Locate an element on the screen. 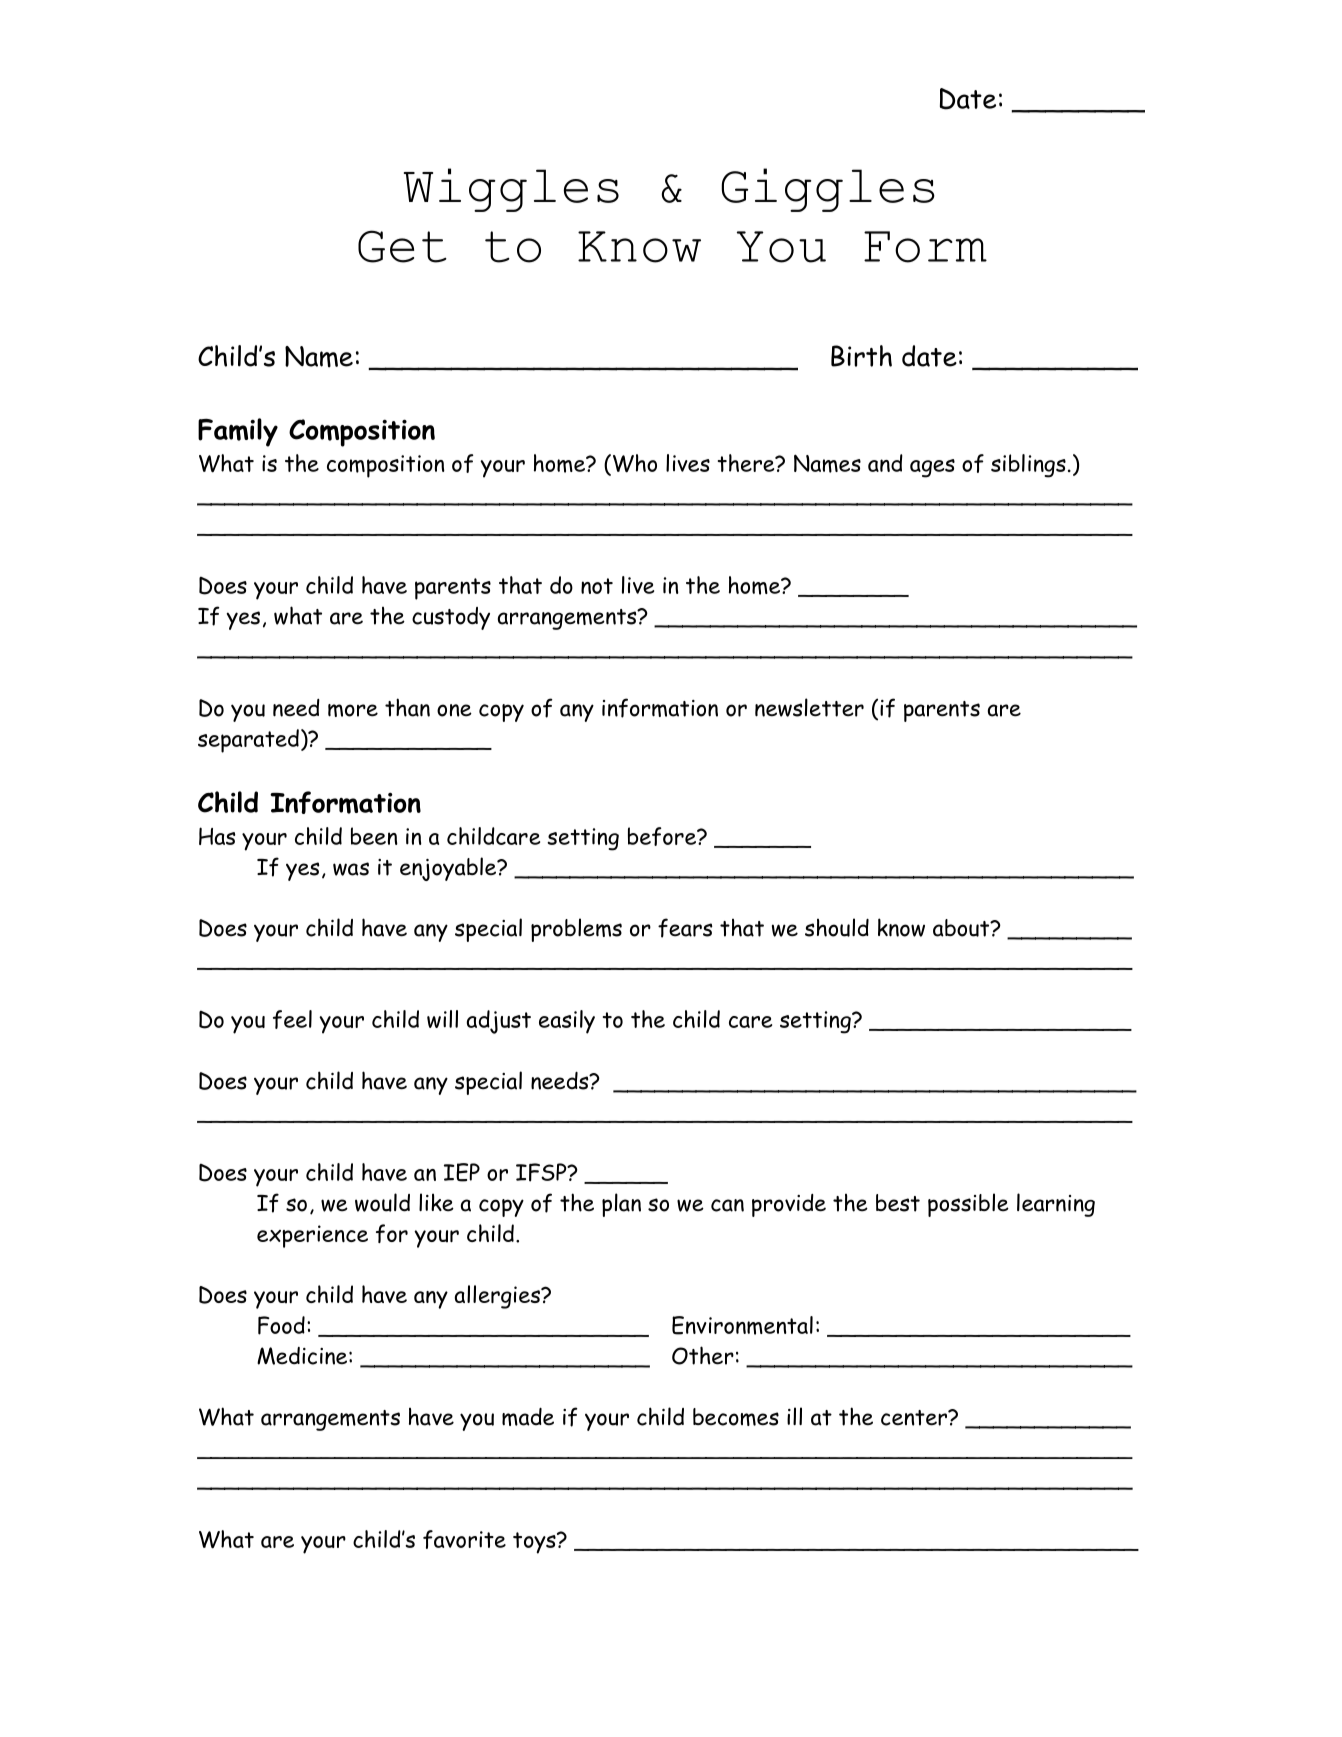 Image resolution: width=1342 pixels, height=1737 pixels. experience is located at coordinates (312, 1236).
